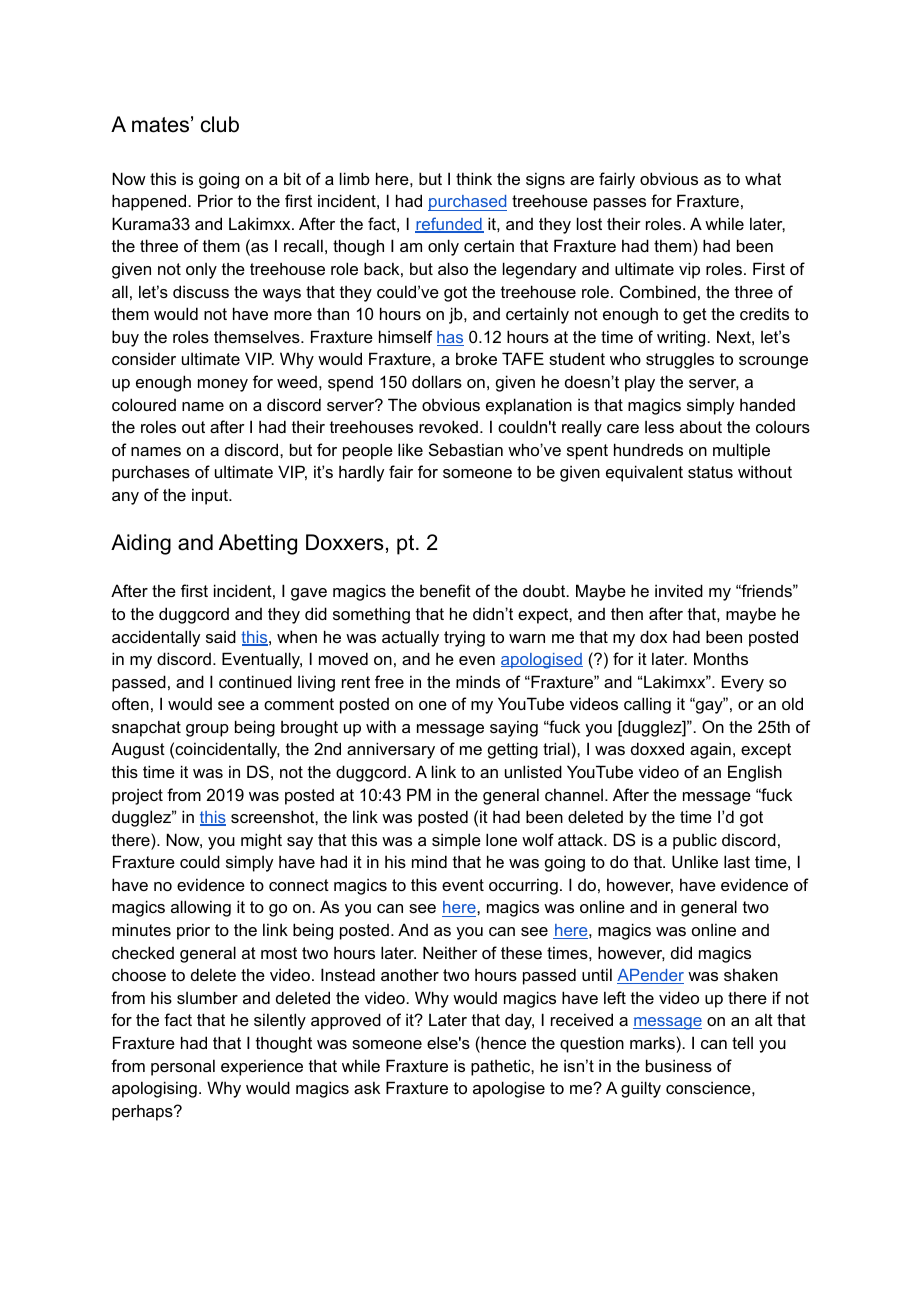 Image resolution: width=924 pixels, height=1307 pixels. I want to click on might, so click(261, 841).
